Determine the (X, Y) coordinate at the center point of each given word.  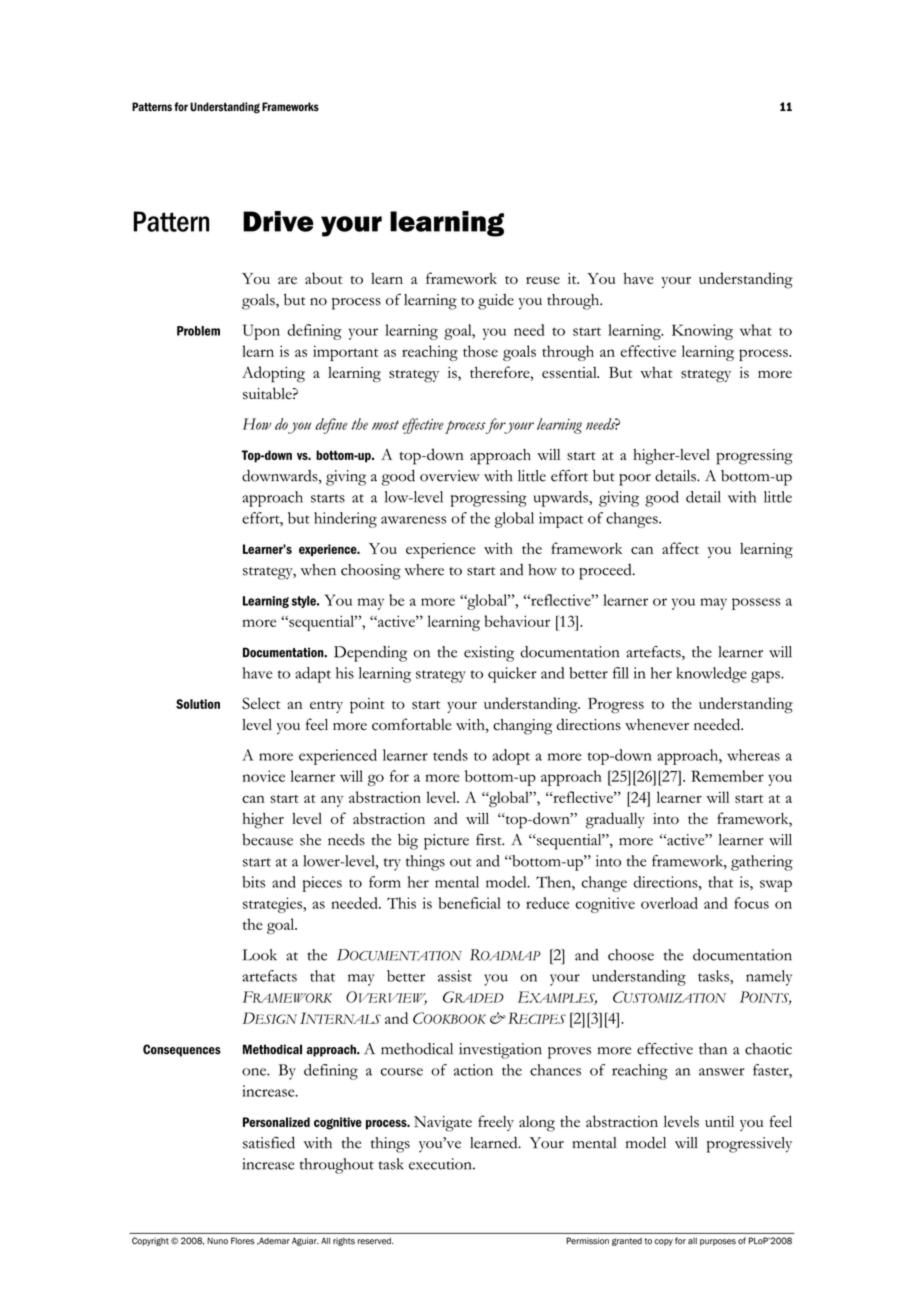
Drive (278, 221)
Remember (727, 776)
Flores (243, 1241)
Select (261, 703)
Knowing (702, 332)
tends (450, 755)
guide (496, 302)
